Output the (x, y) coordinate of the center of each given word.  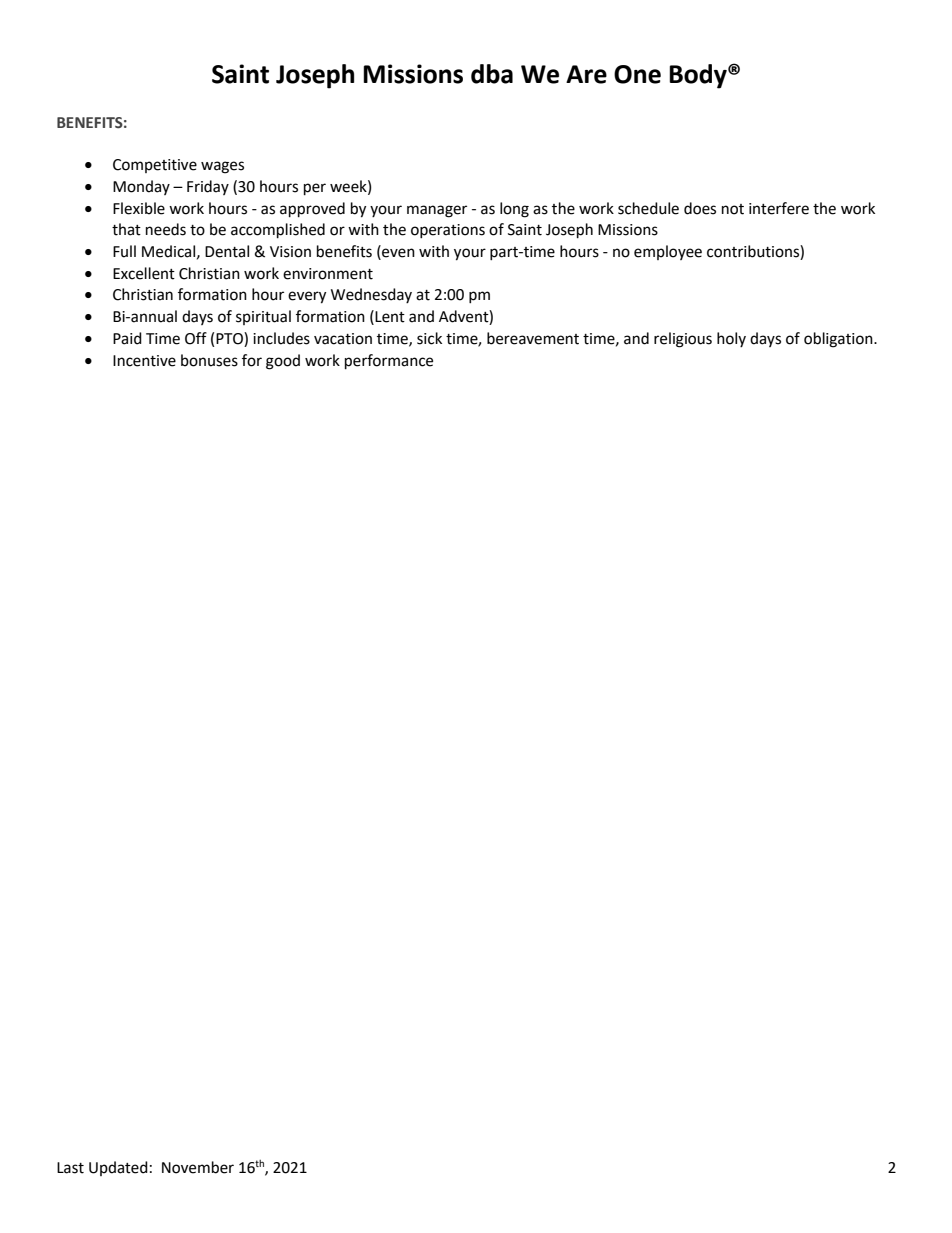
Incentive (144, 361)
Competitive (155, 166)
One (637, 74)
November (198, 1167)
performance (389, 362)
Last (70, 1168)
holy (731, 339)
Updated (118, 1168)
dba (492, 74)
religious (683, 340)
